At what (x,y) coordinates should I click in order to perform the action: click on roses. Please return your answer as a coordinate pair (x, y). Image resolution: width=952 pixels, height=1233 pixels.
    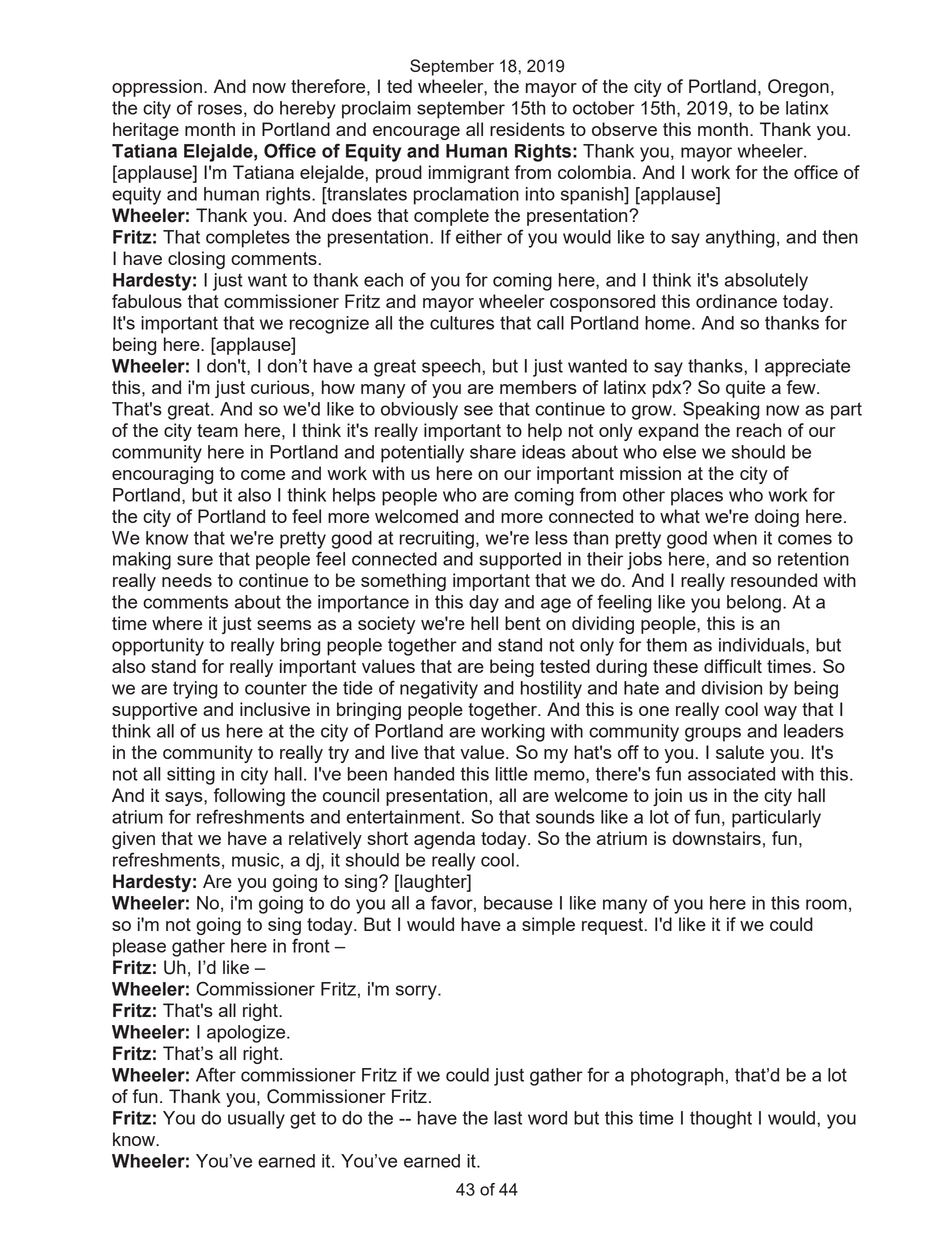
    Looking at the image, I should click on (220, 109).
